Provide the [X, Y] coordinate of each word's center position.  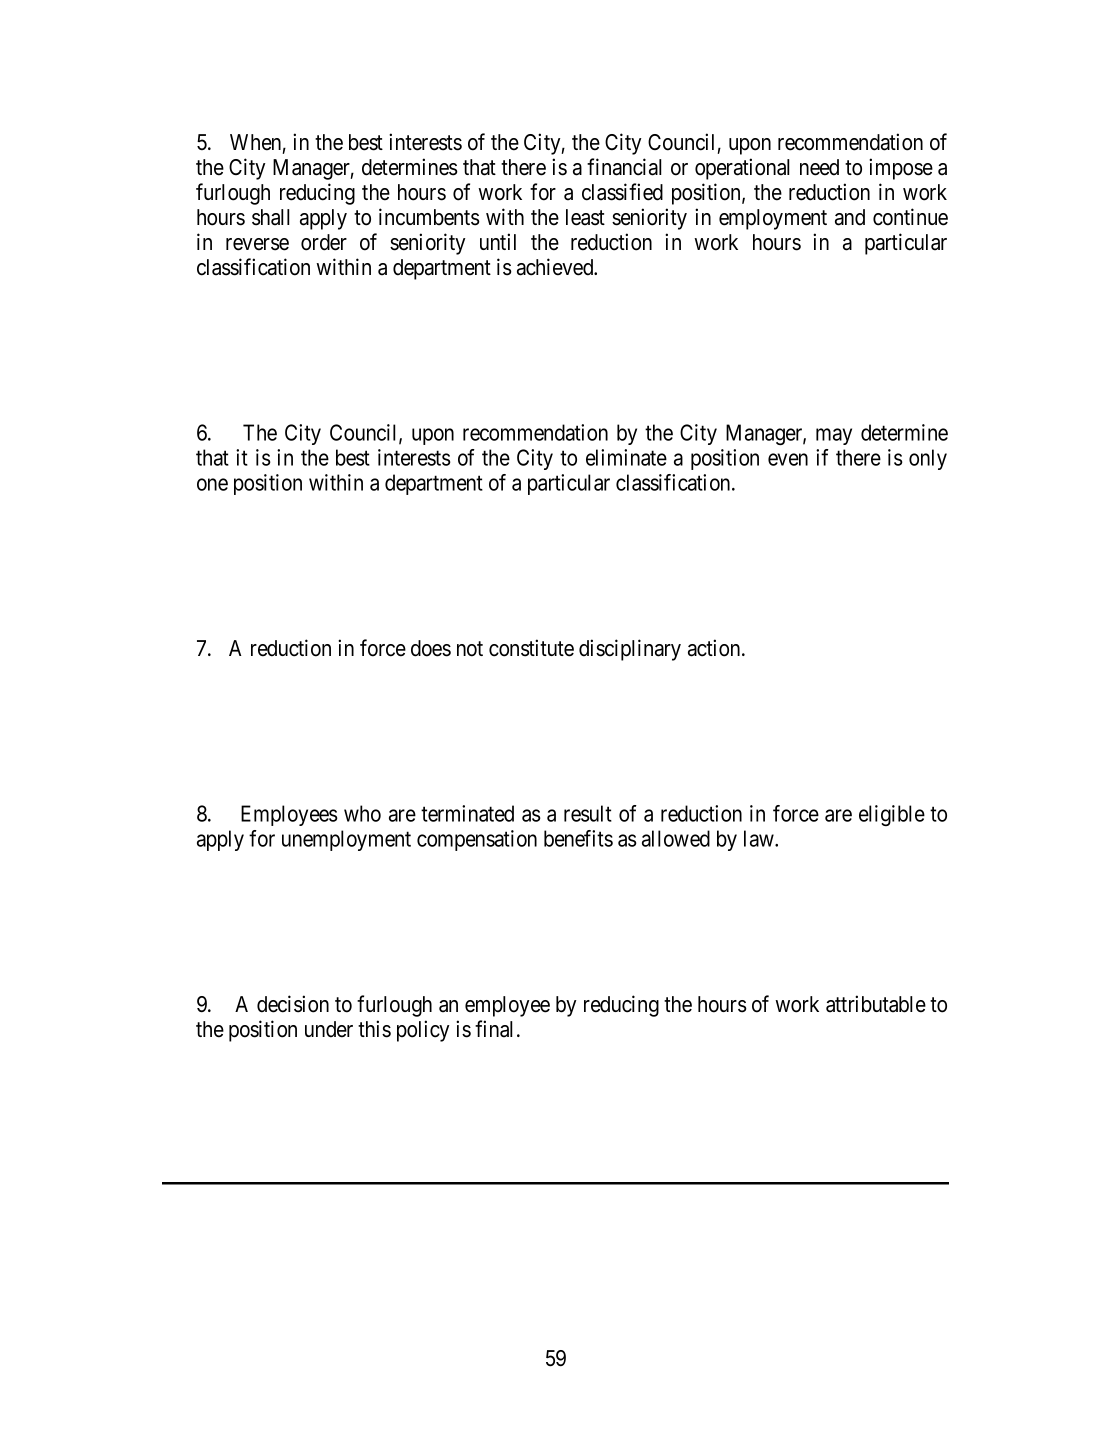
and [850, 217]
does [431, 648]
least [585, 217]
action [715, 648]
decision [293, 1004]
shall [271, 217]
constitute [531, 648]
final [496, 1029]
